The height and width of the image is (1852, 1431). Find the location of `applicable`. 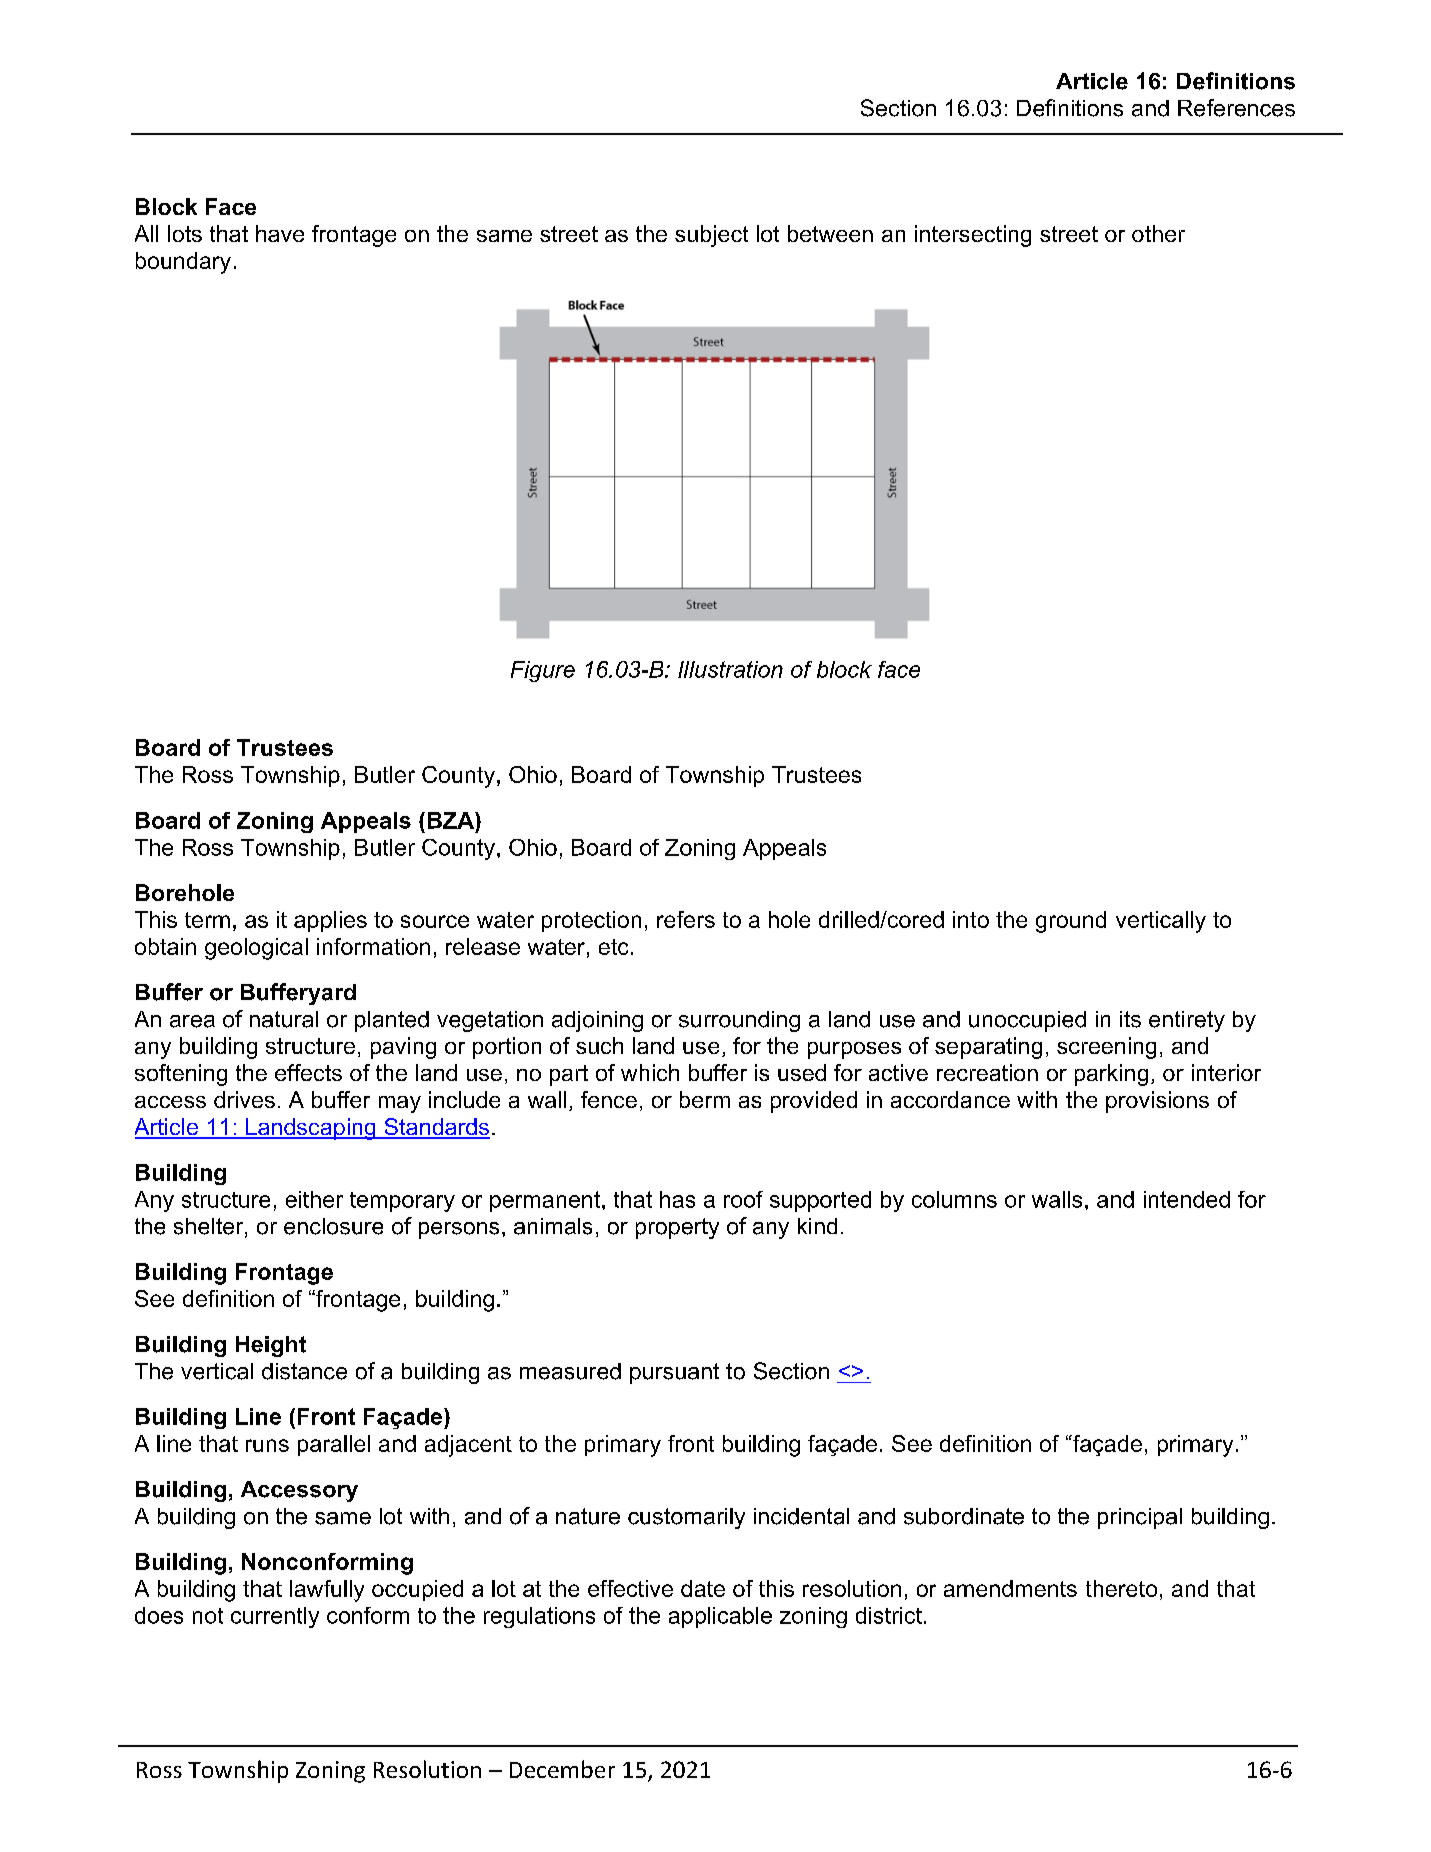

applicable is located at coordinates (720, 1617).
